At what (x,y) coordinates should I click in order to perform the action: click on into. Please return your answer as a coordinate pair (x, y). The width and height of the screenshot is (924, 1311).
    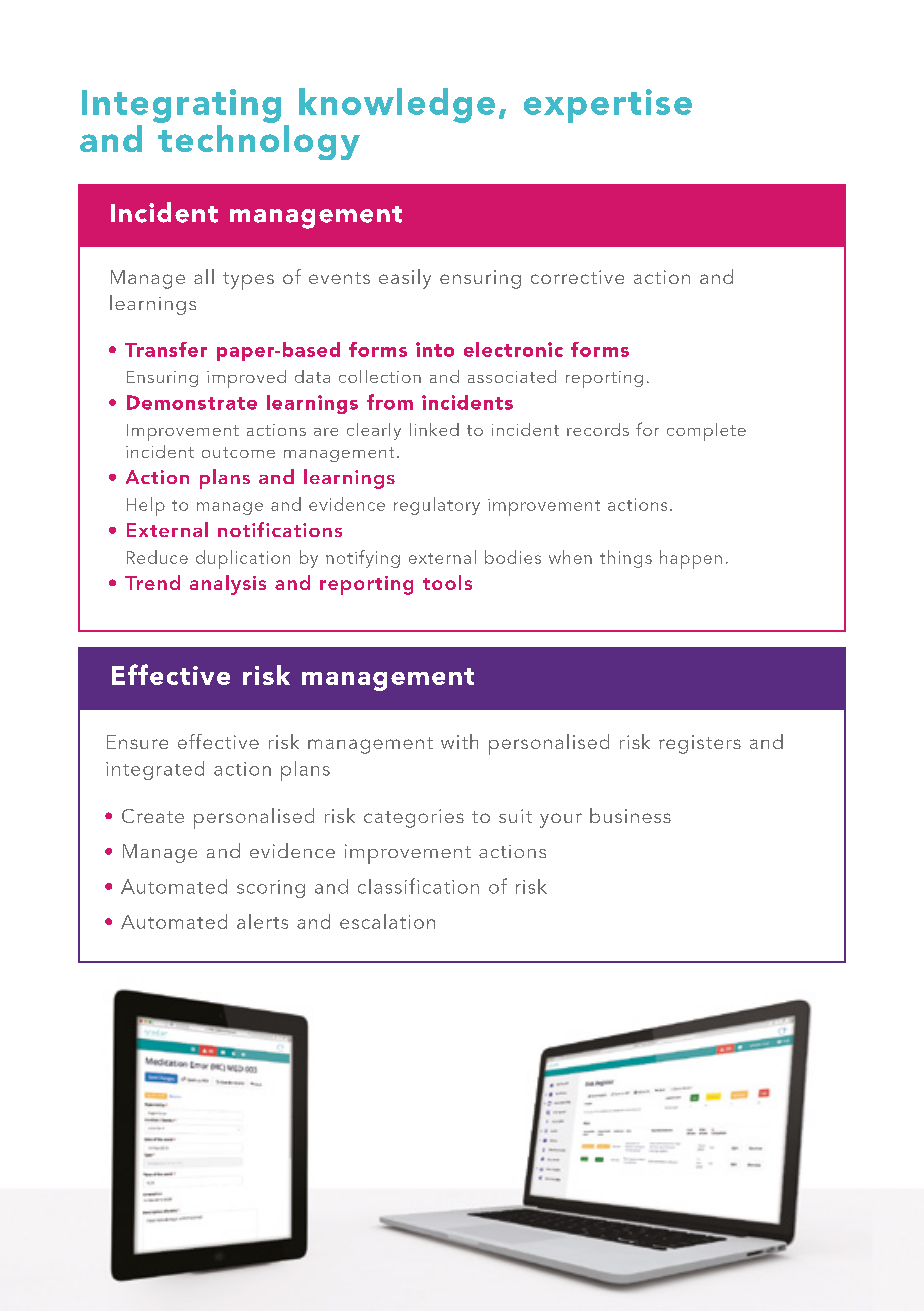
    Looking at the image, I should click on (435, 349).
